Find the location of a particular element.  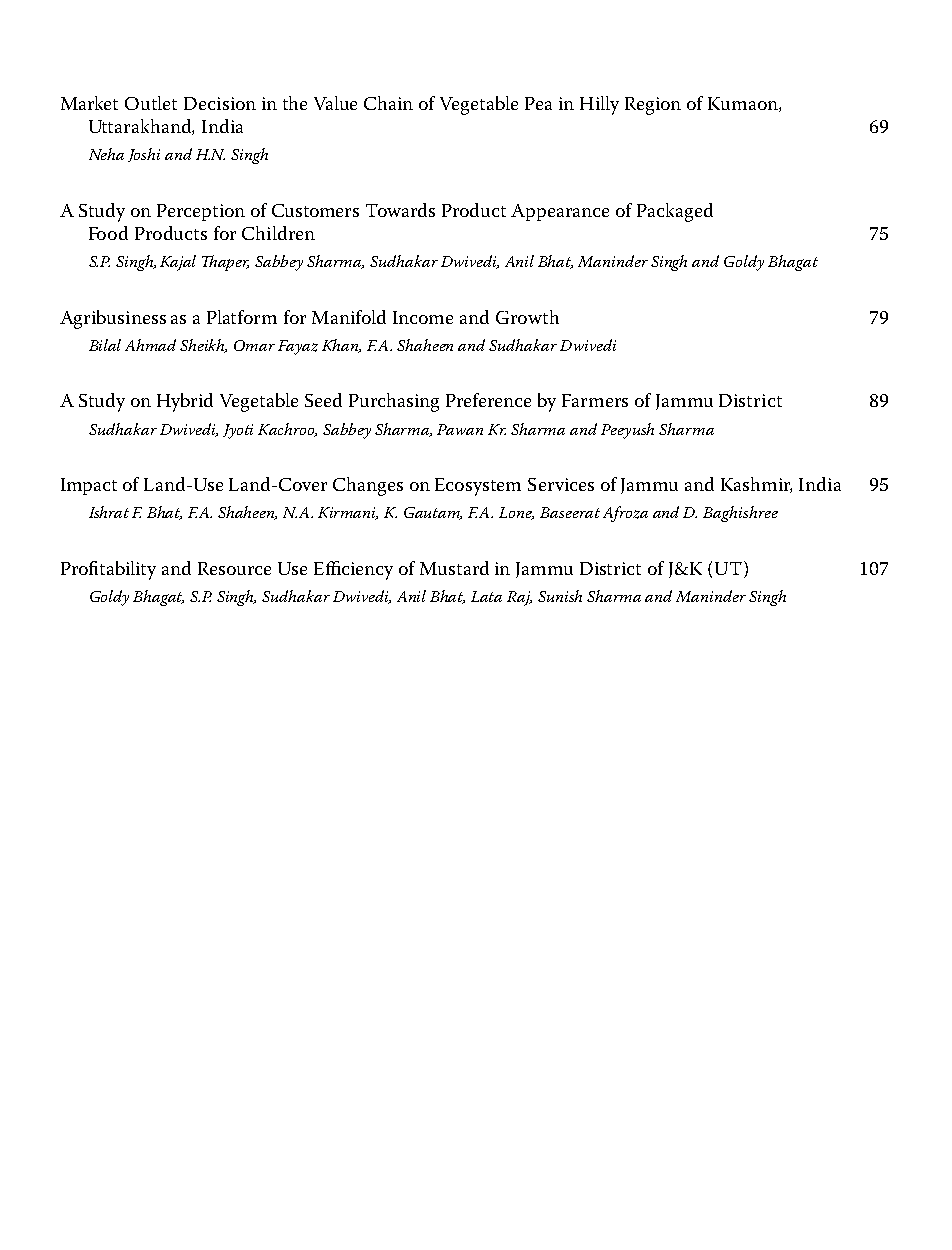

Packaged is located at coordinates (675, 212).
